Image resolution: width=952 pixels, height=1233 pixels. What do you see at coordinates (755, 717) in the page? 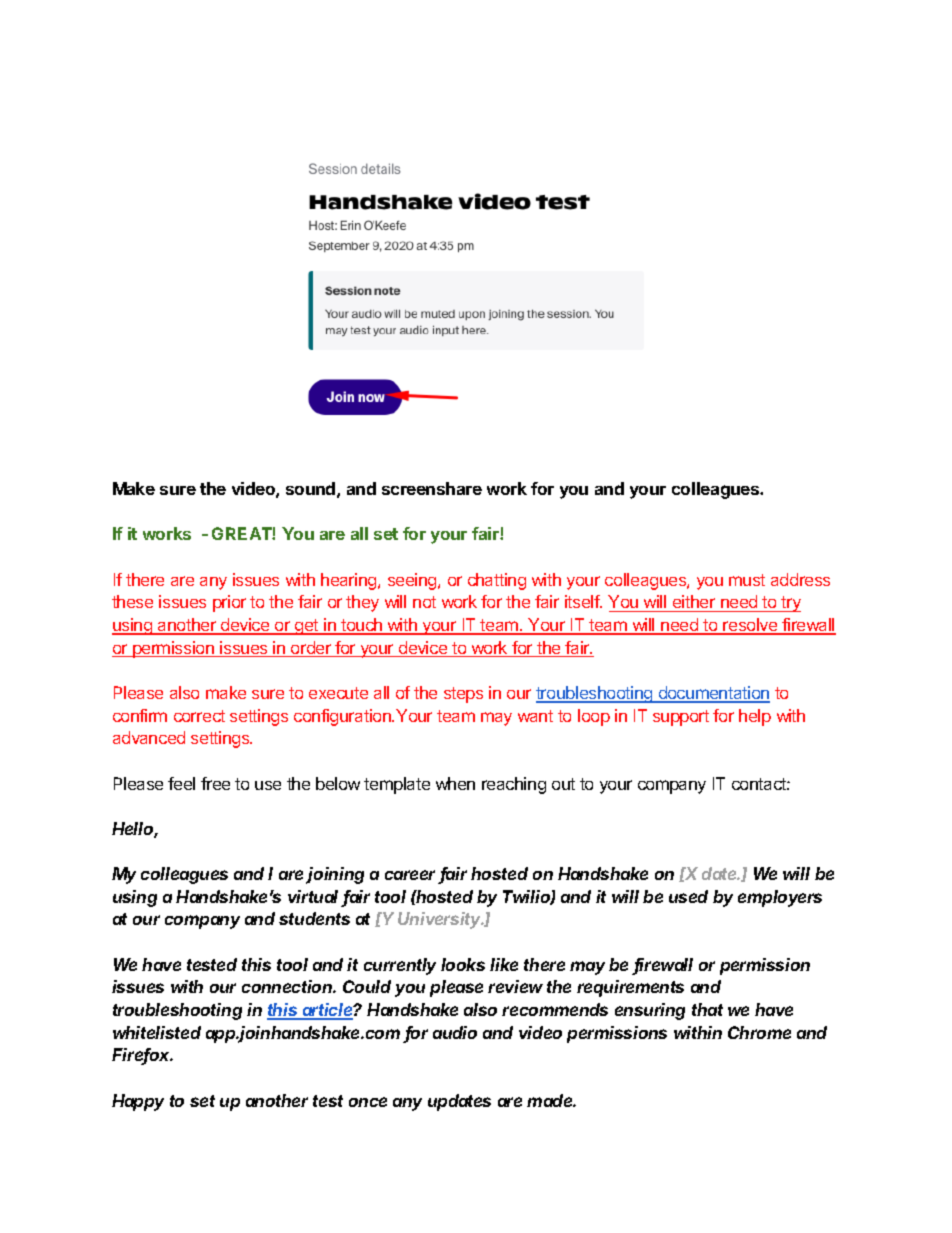
I see `help` at bounding box center [755, 717].
